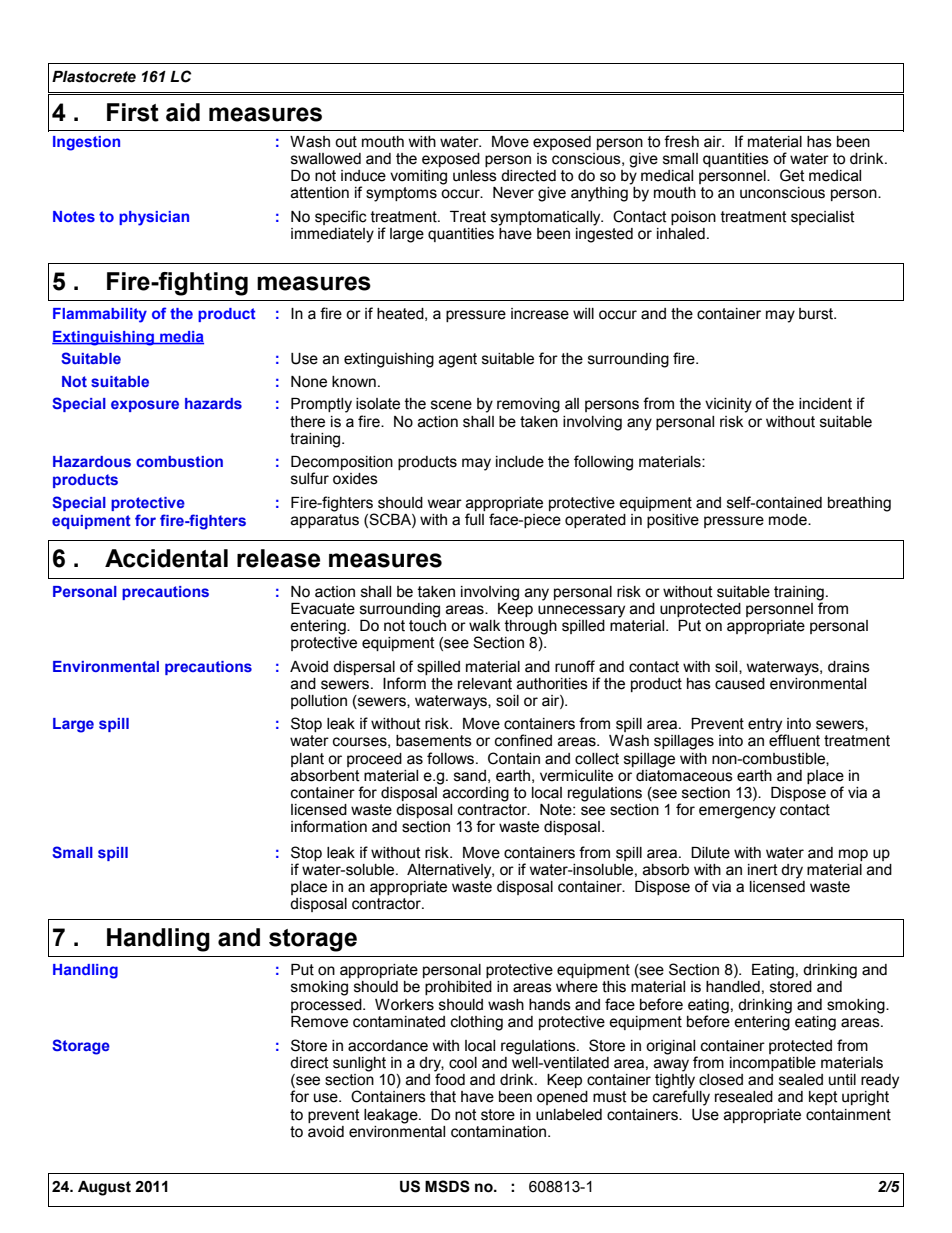  What do you see at coordinates (792, 175) in the screenshot?
I see `Get` at bounding box center [792, 175].
